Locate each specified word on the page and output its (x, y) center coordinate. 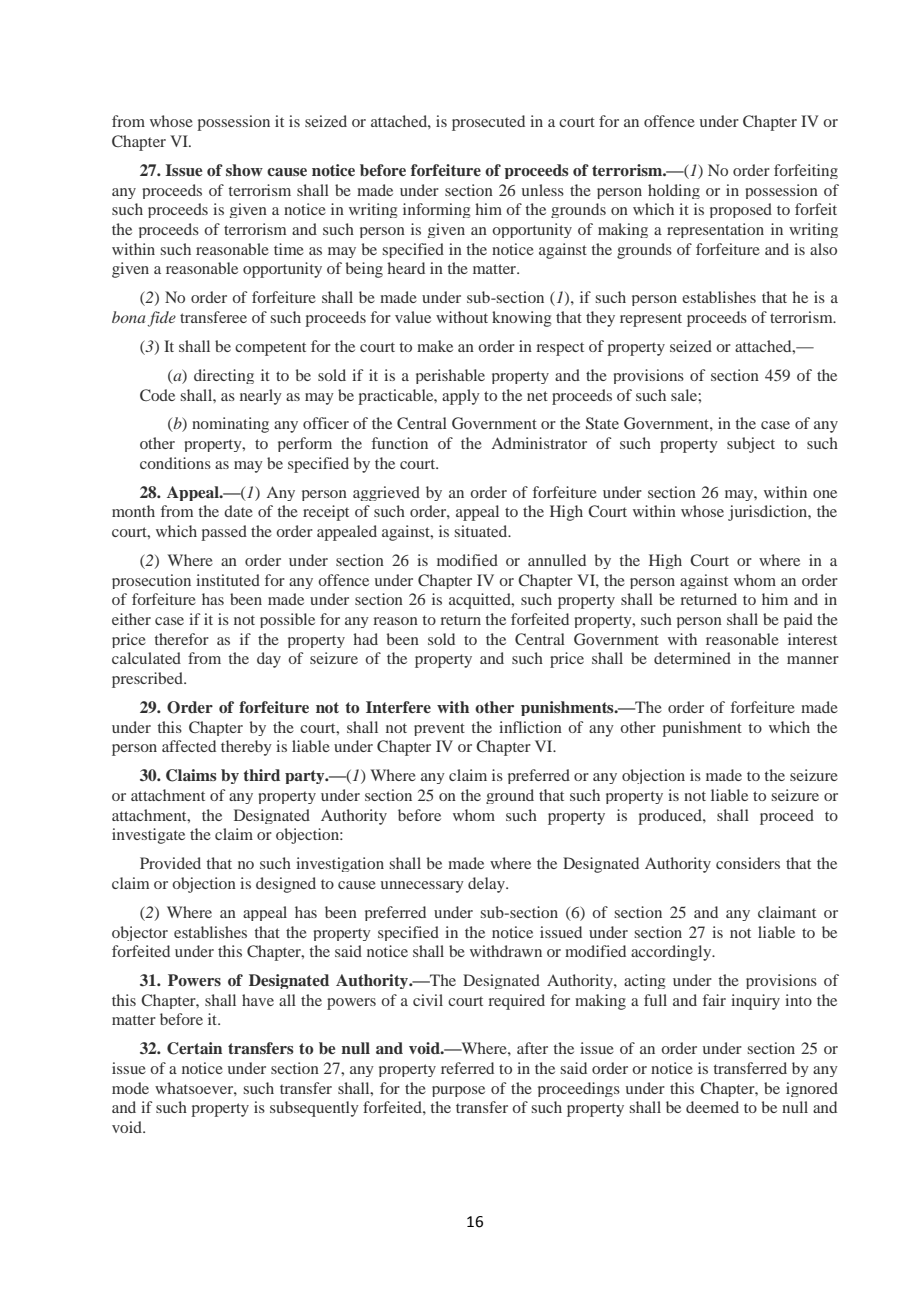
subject (751, 445)
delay (487, 885)
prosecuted (488, 123)
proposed (741, 210)
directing (224, 376)
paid (798, 620)
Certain (194, 1048)
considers (748, 863)
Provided (170, 863)
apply (461, 397)
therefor (181, 639)
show (244, 170)
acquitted (481, 601)
